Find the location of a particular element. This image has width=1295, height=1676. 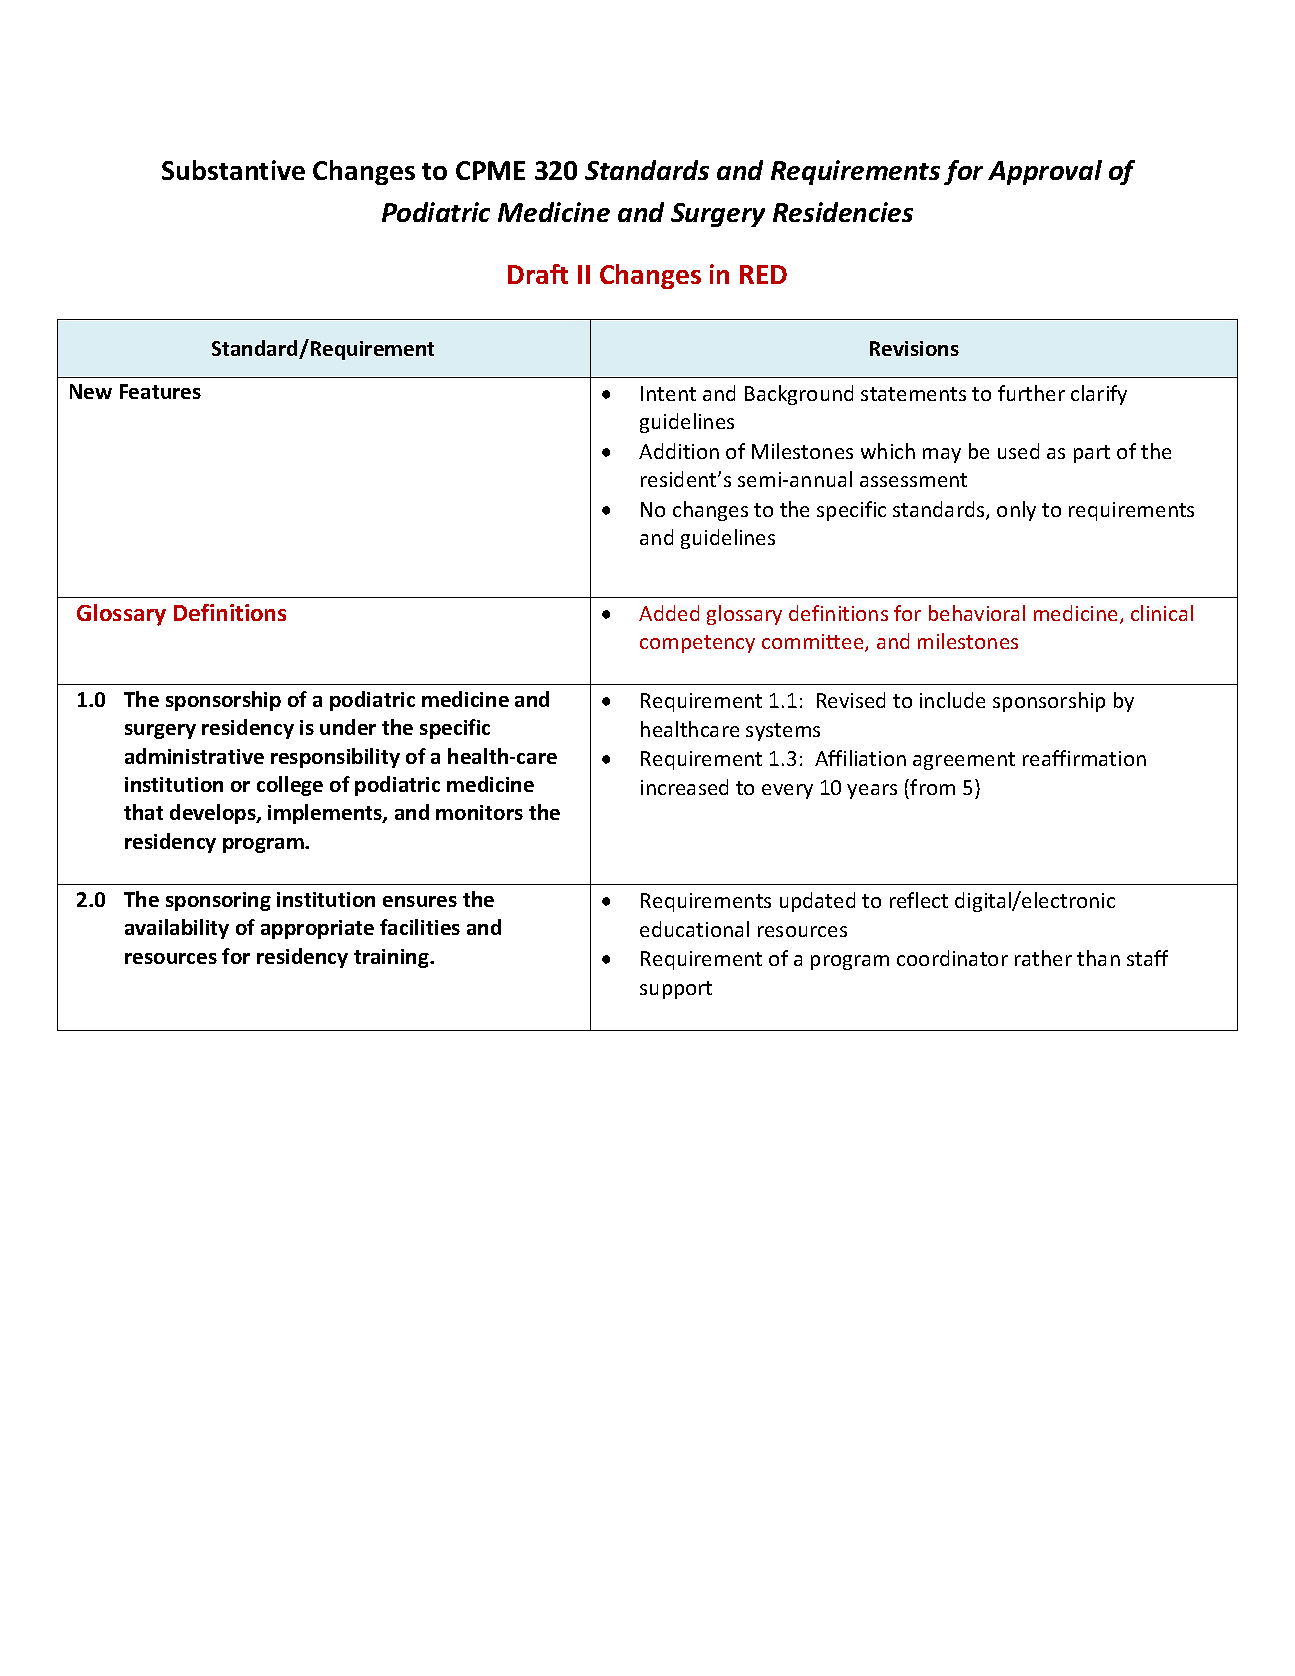

include is located at coordinates (952, 700).
